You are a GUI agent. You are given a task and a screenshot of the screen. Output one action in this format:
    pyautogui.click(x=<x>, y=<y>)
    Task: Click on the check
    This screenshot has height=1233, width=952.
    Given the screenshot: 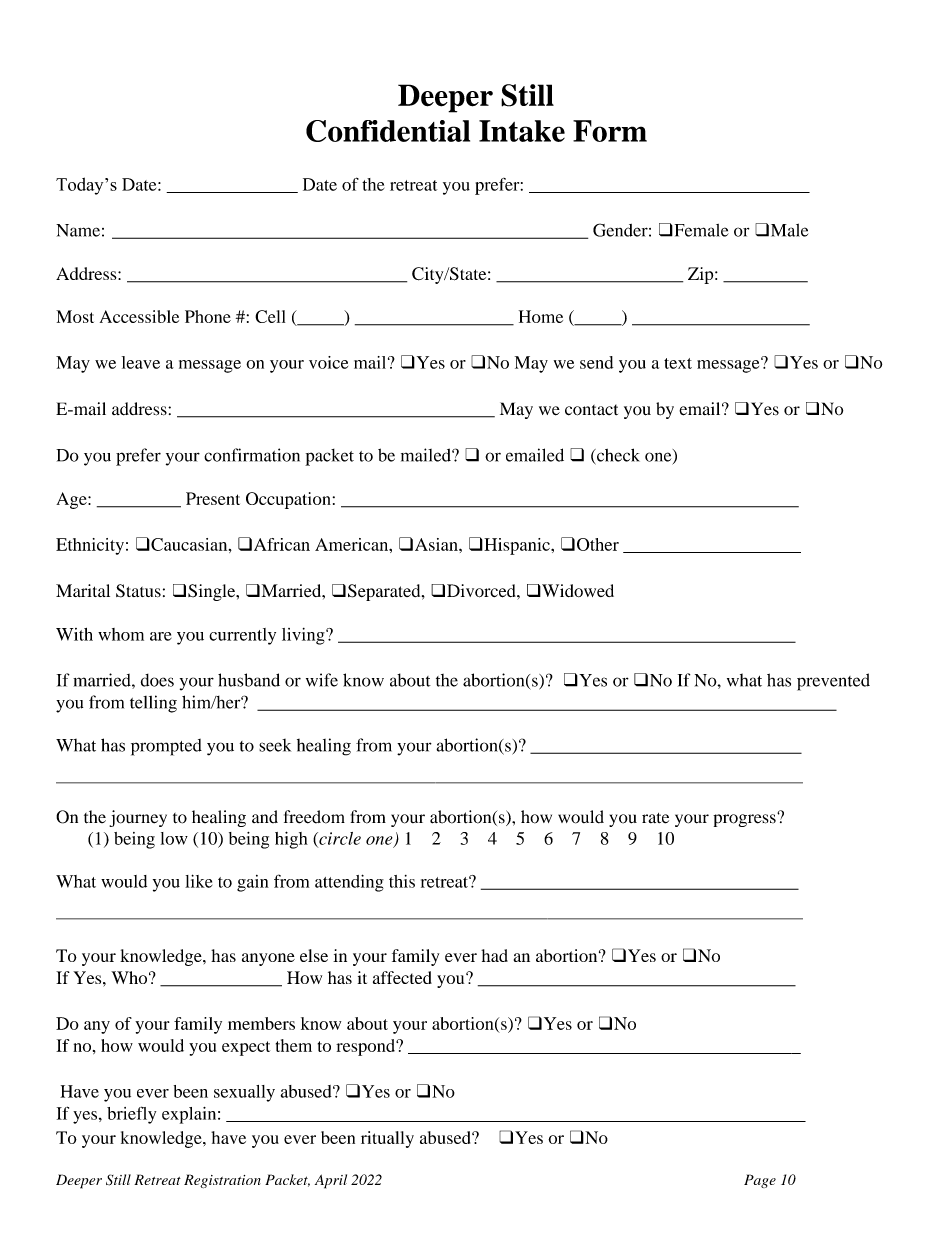 What is the action you would take?
    pyautogui.click(x=617, y=455)
